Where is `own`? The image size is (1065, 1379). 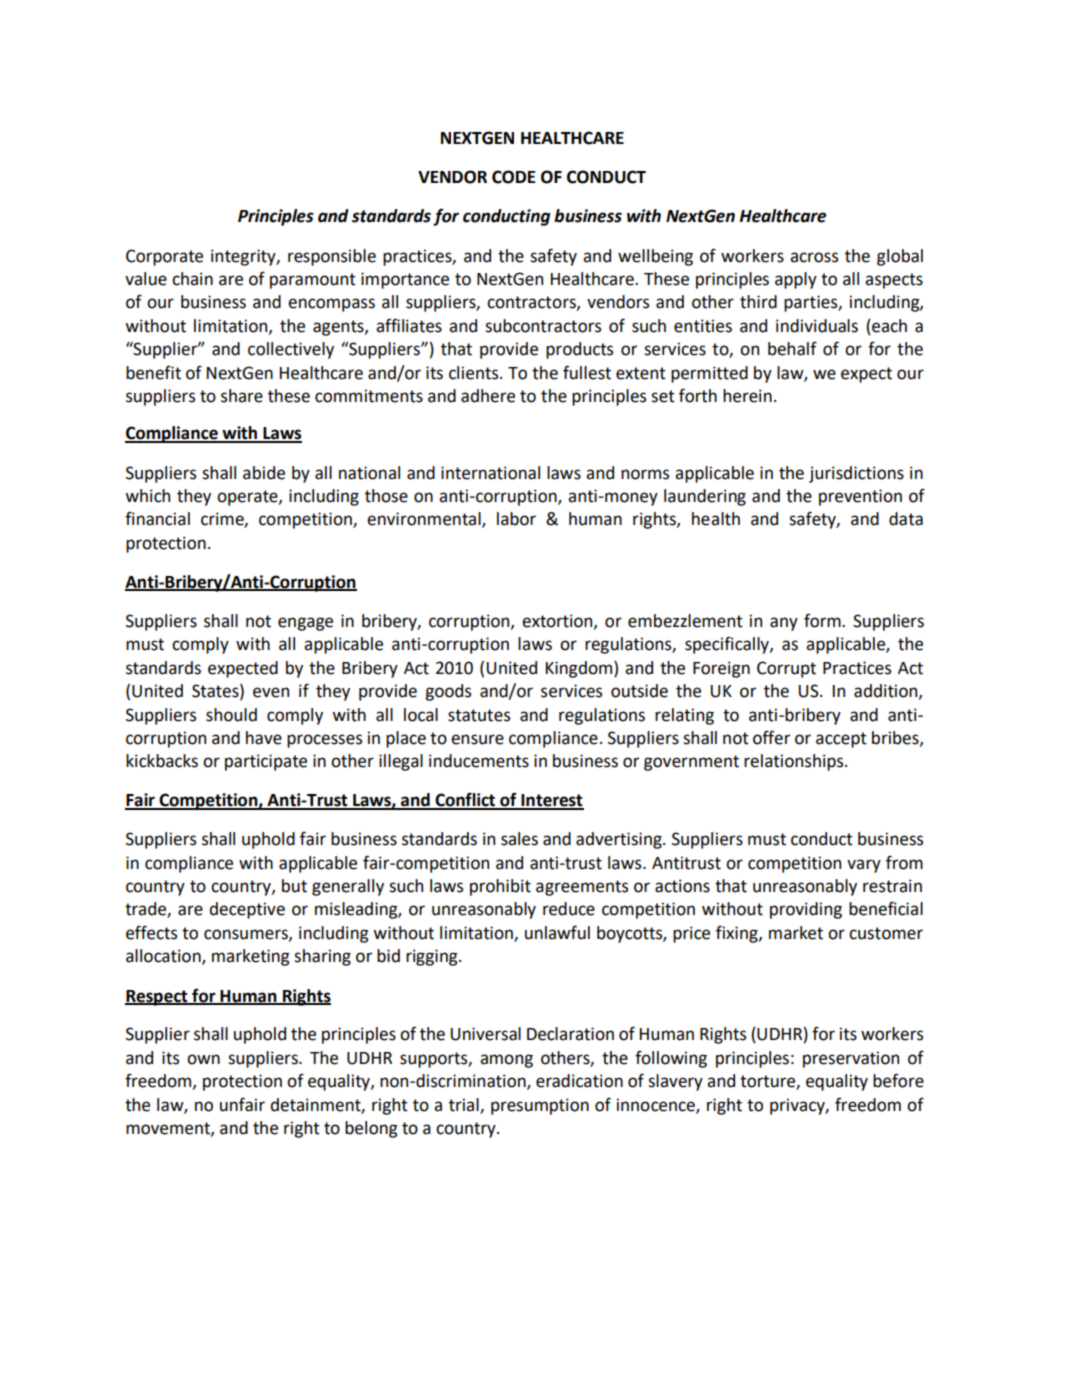
own is located at coordinates (203, 1059).
